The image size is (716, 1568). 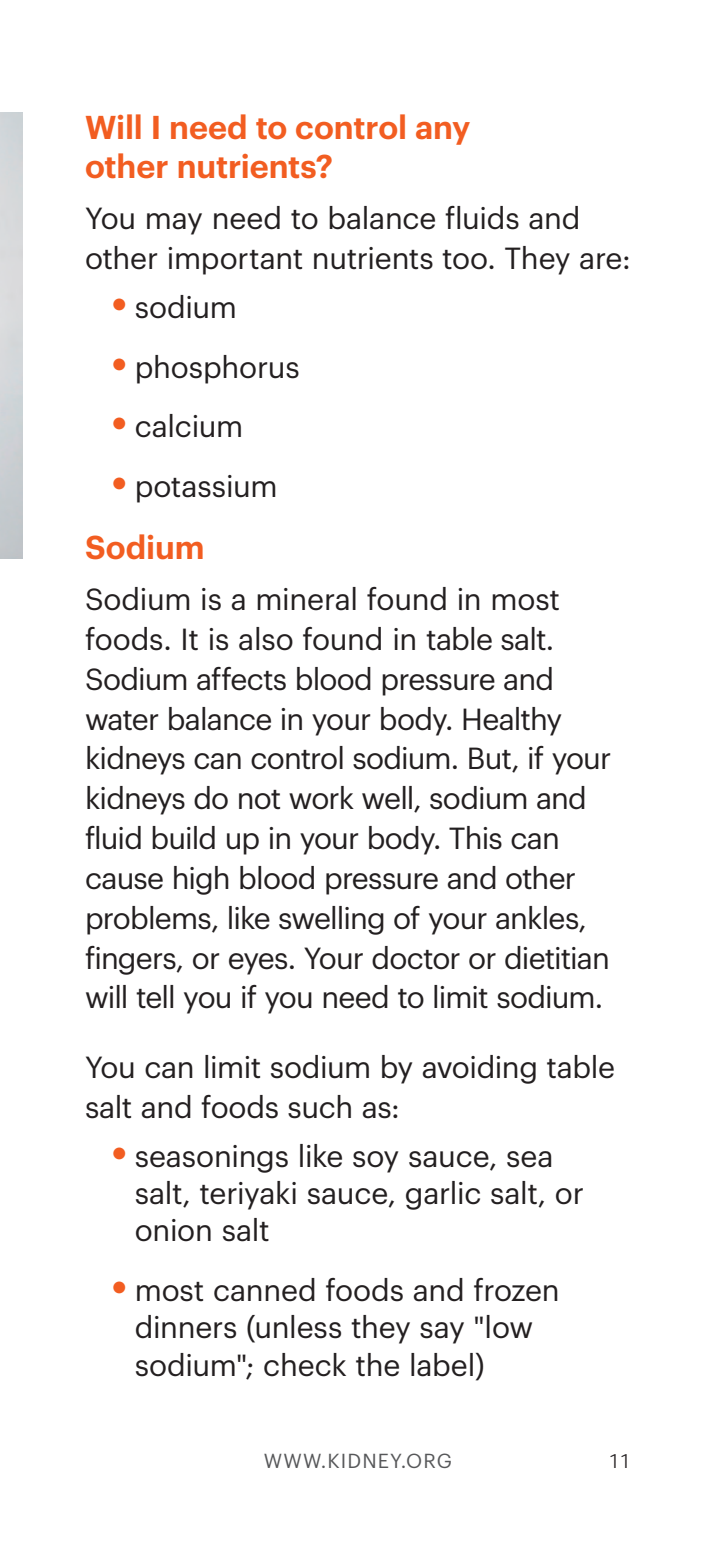 I want to click on dinners, so click(x=186, y=1327).
